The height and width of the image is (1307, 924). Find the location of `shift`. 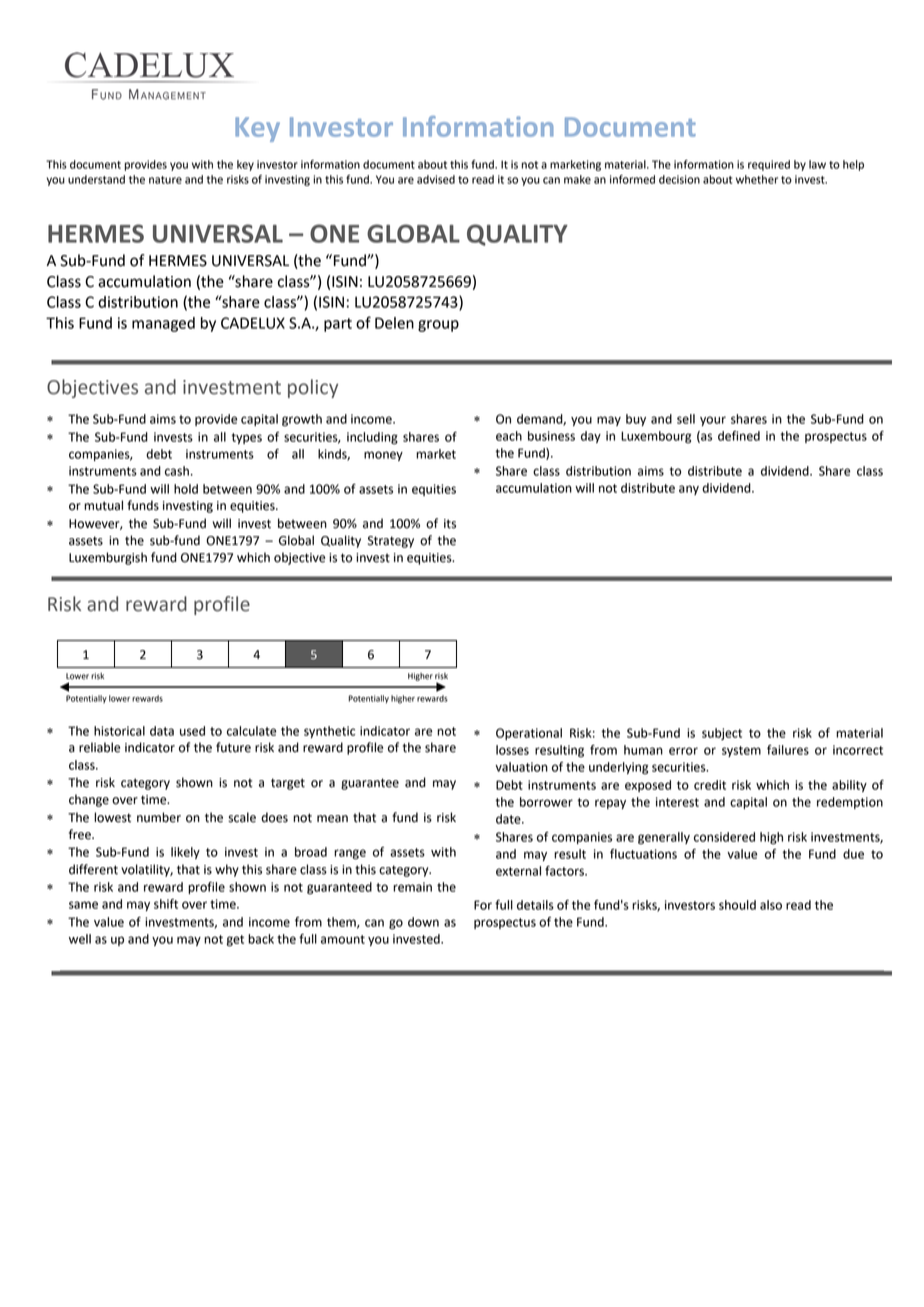

shift is located at coordinates (166, 904).
